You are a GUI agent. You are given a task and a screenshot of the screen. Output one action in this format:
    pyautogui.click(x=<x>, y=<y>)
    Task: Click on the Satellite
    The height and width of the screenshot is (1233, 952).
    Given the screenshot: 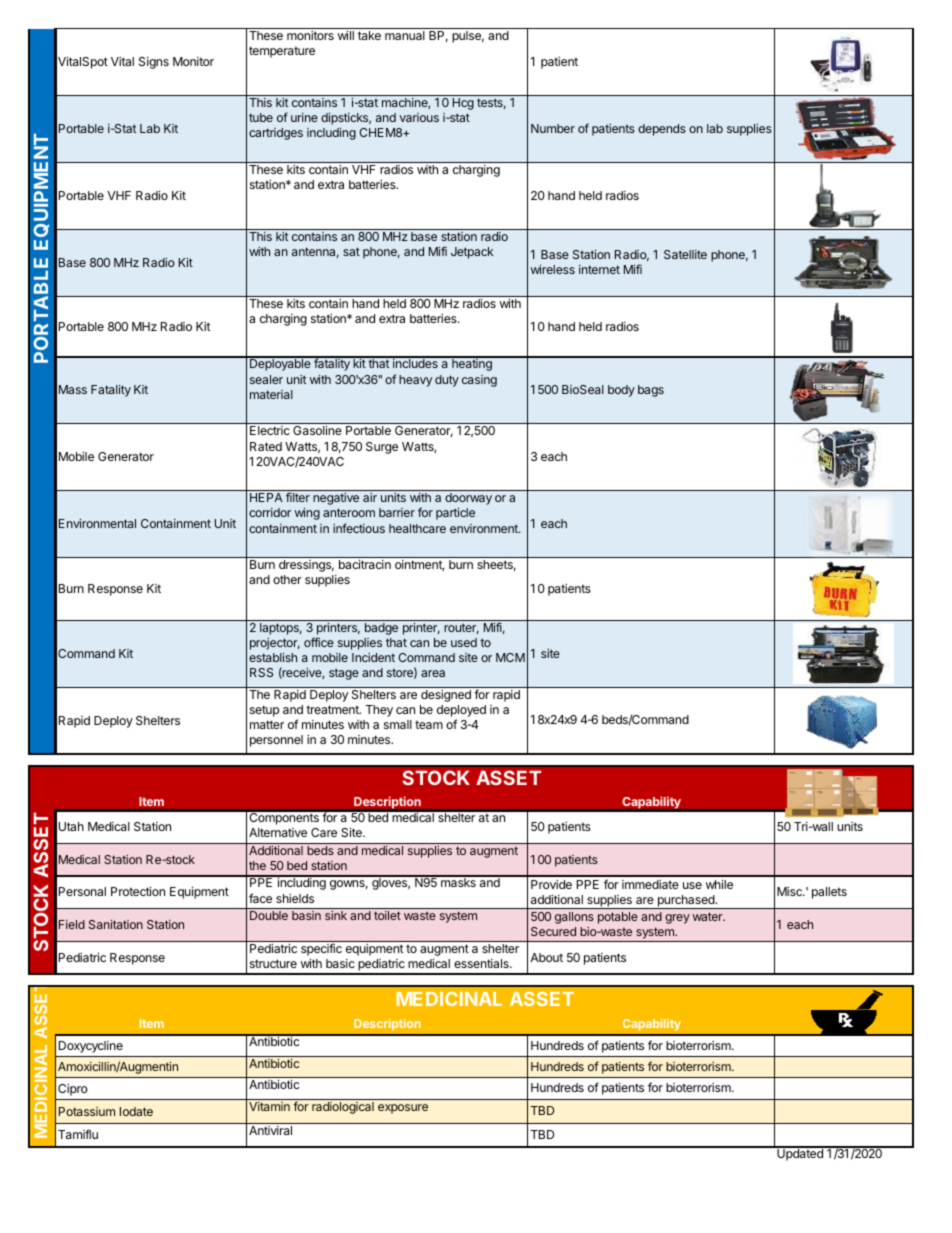 What is the action you would take?
    pyautogui.click(x=685, y=254)
